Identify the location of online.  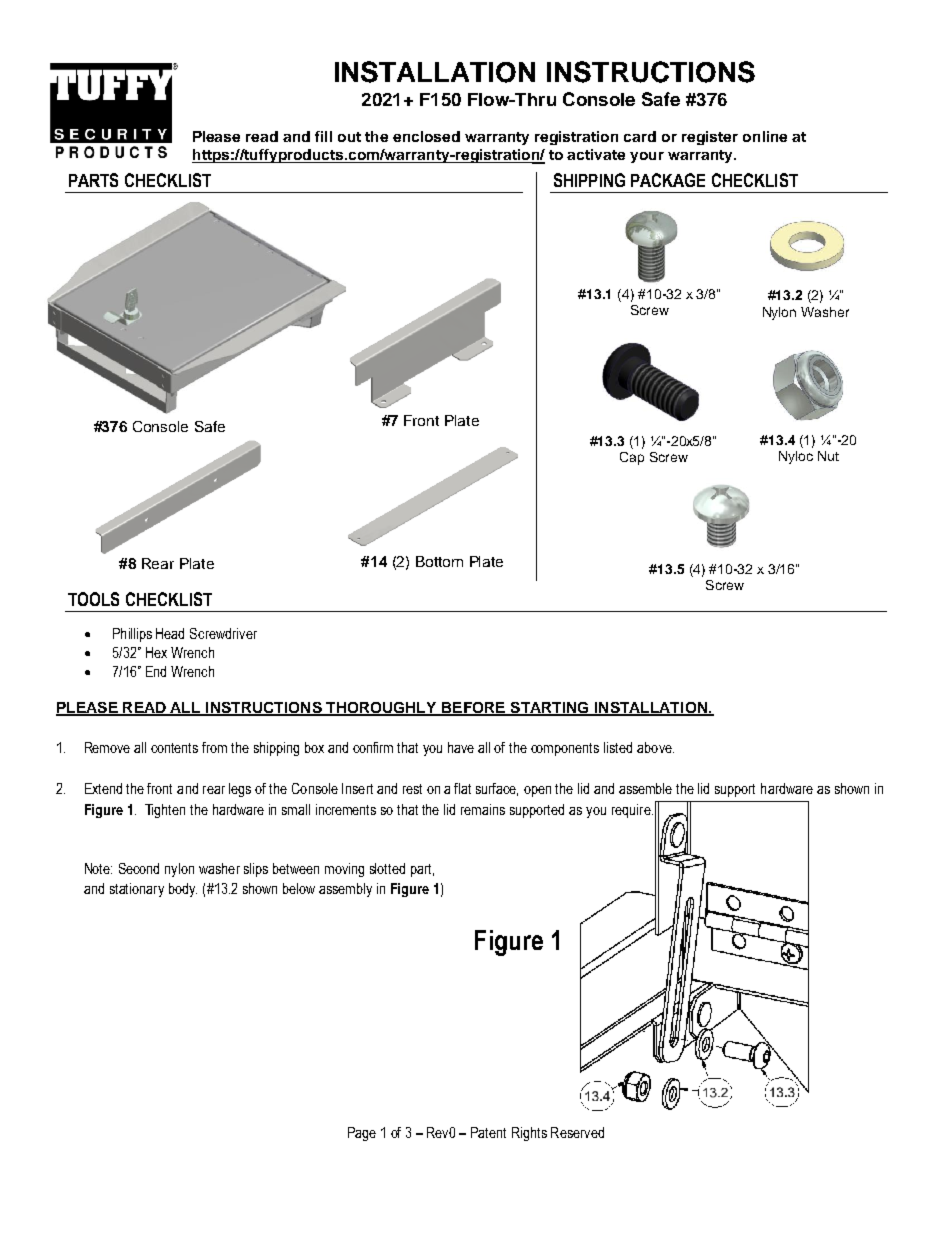
(765, 136).
